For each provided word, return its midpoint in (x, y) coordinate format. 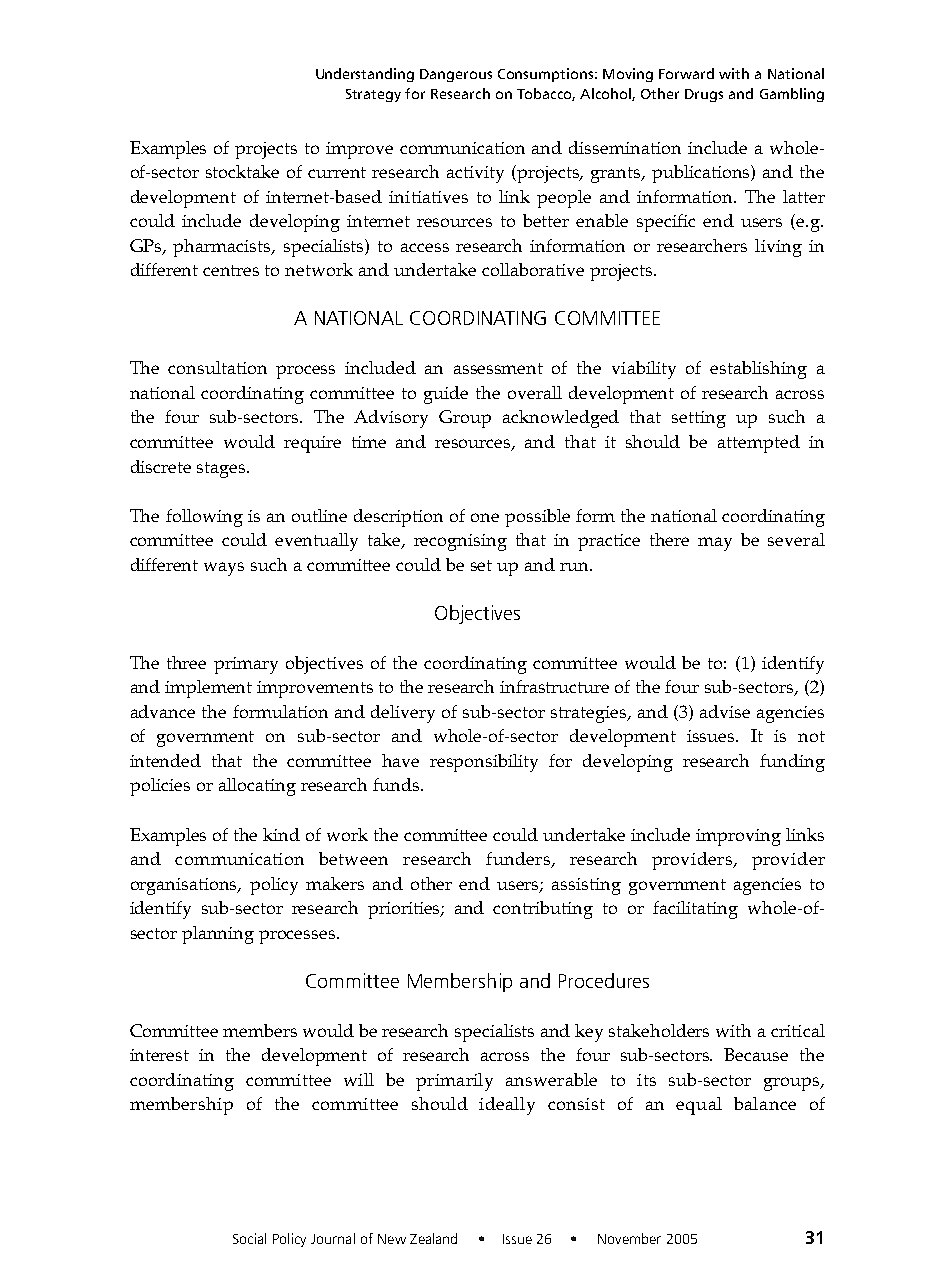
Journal (333, 1238)
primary (246, 665)
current (337, 172)
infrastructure (554, 686)
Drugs (704, 95)
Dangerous (456, 75)
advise (725, 711)
